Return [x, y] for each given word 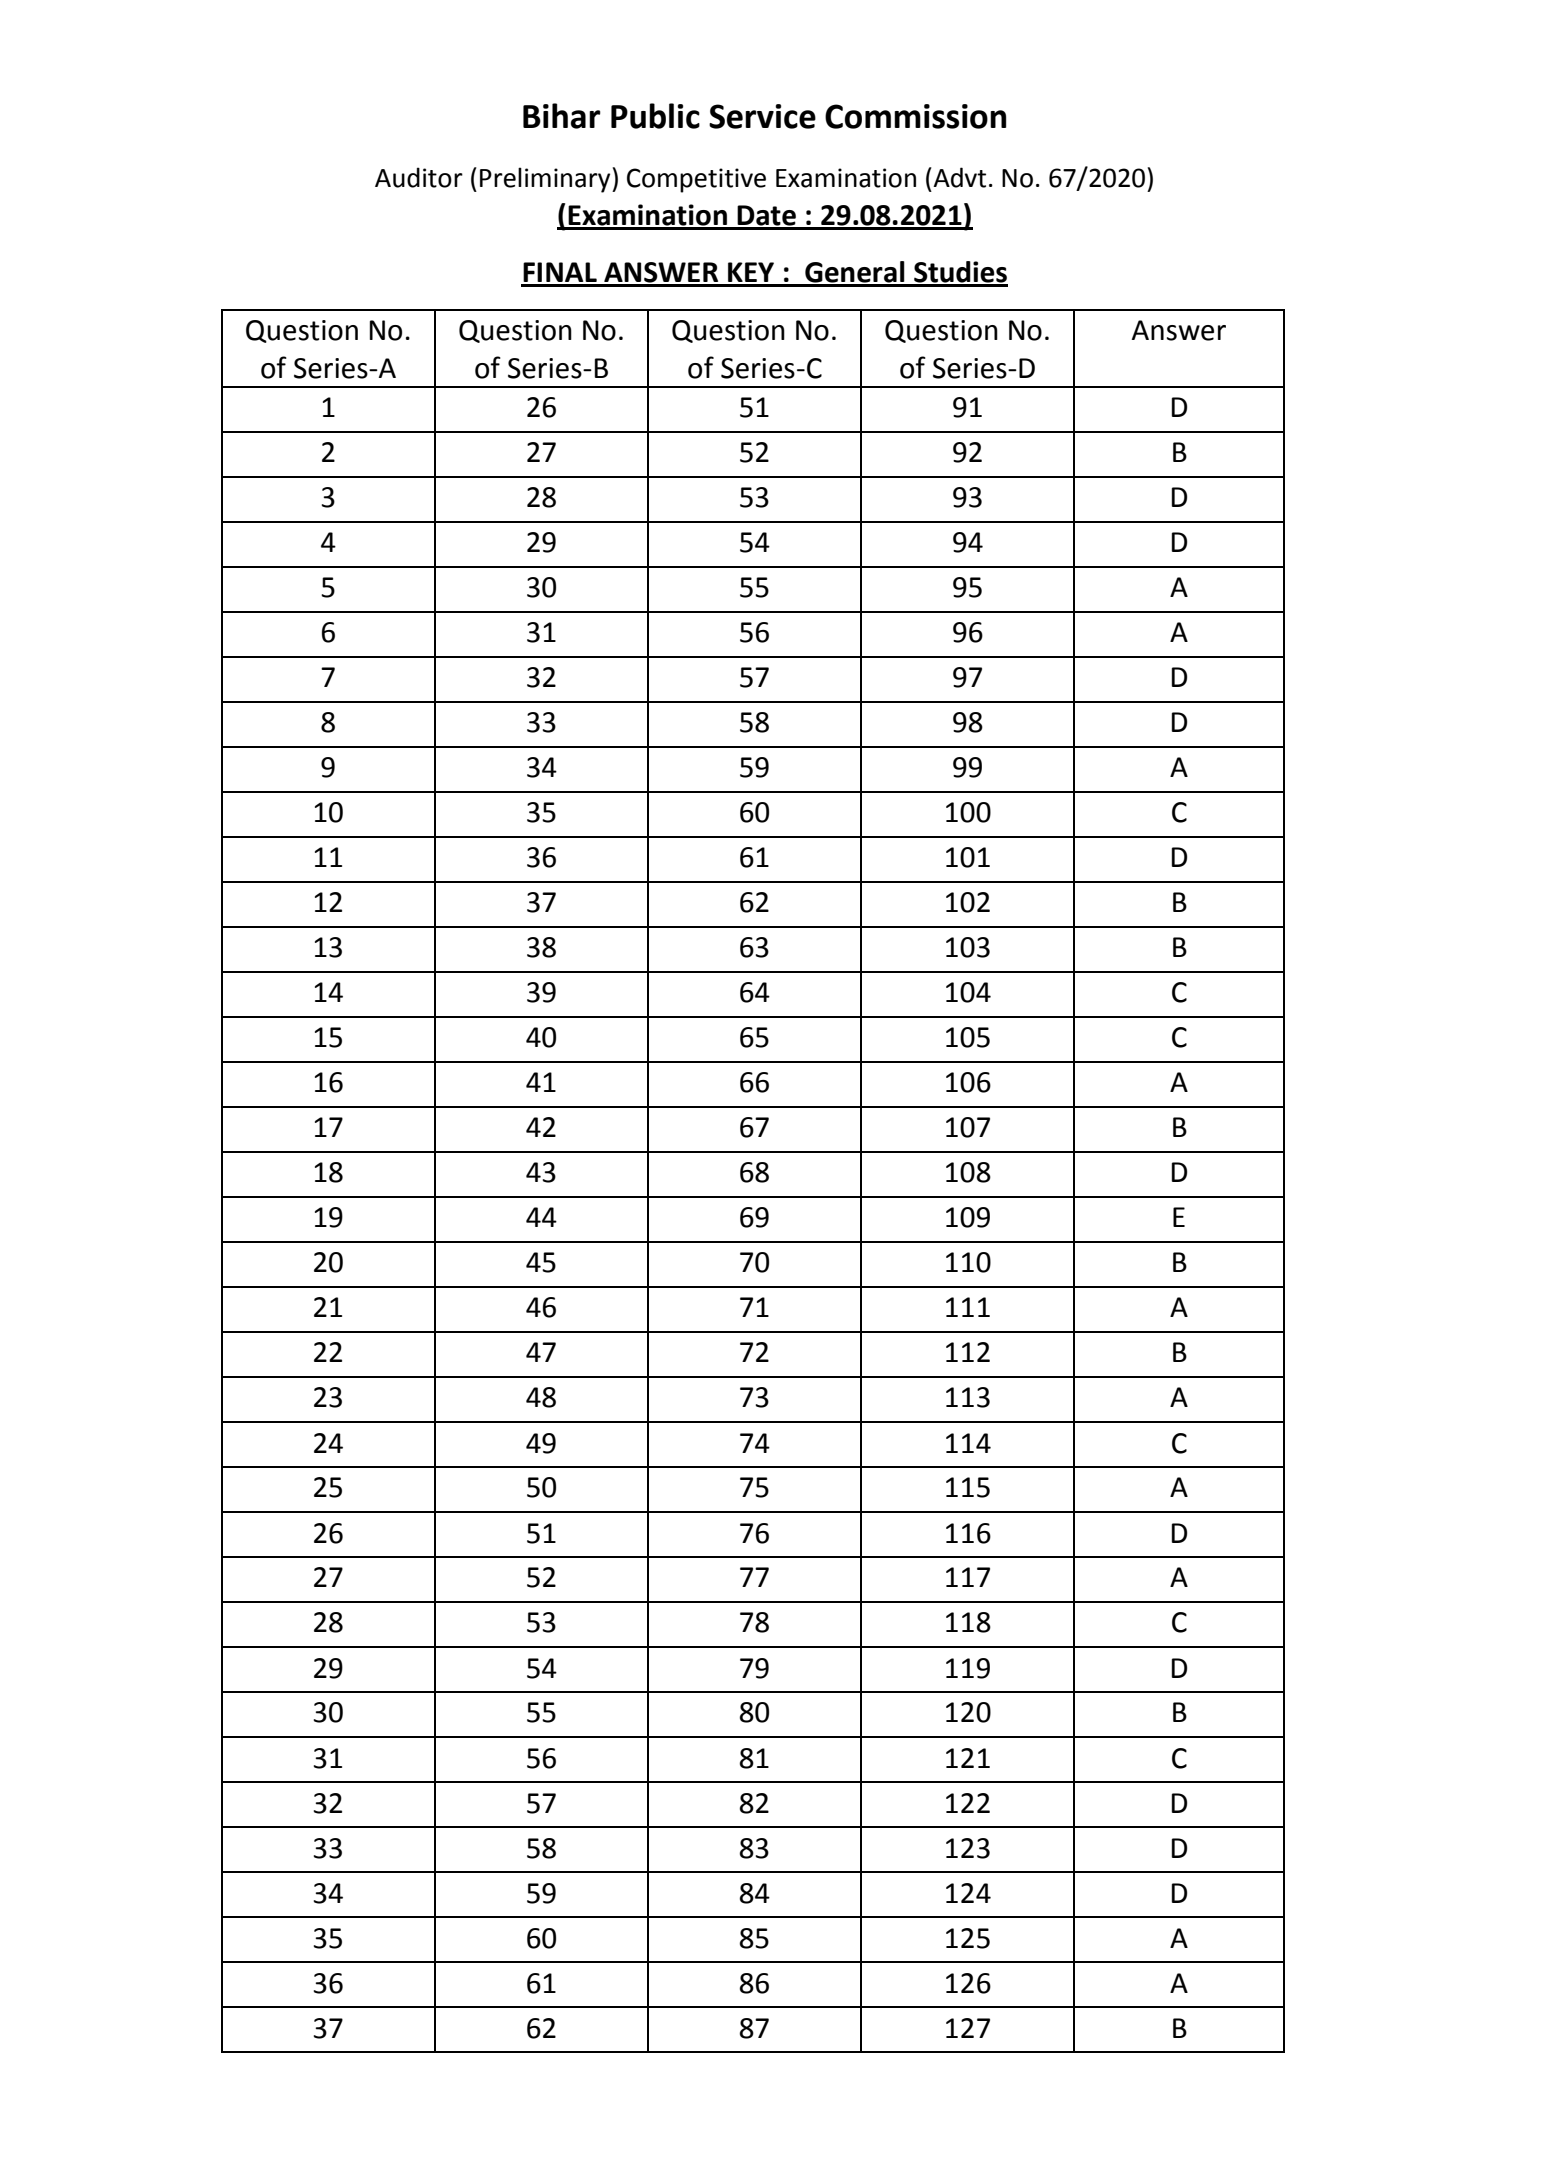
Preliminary [546, 180]
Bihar [562, 116]
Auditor [419, 177]
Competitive [696, 180]
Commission [915, 116]
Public [655, 116]
